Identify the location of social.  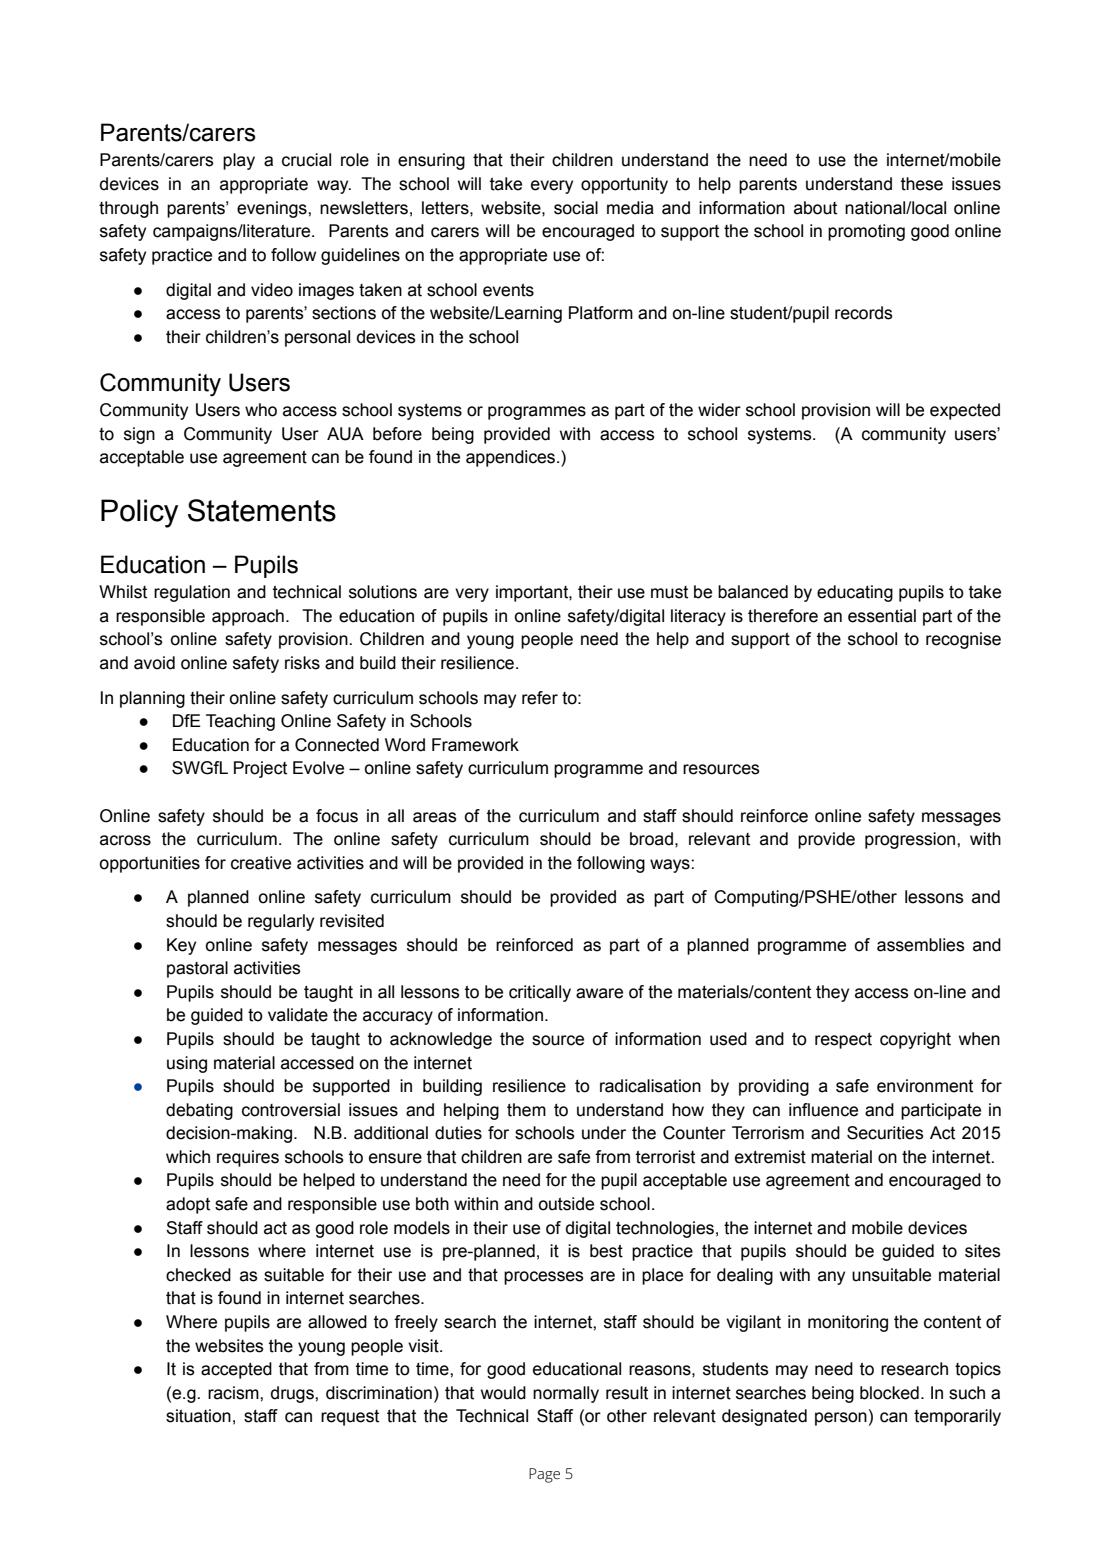
(576, 208).
